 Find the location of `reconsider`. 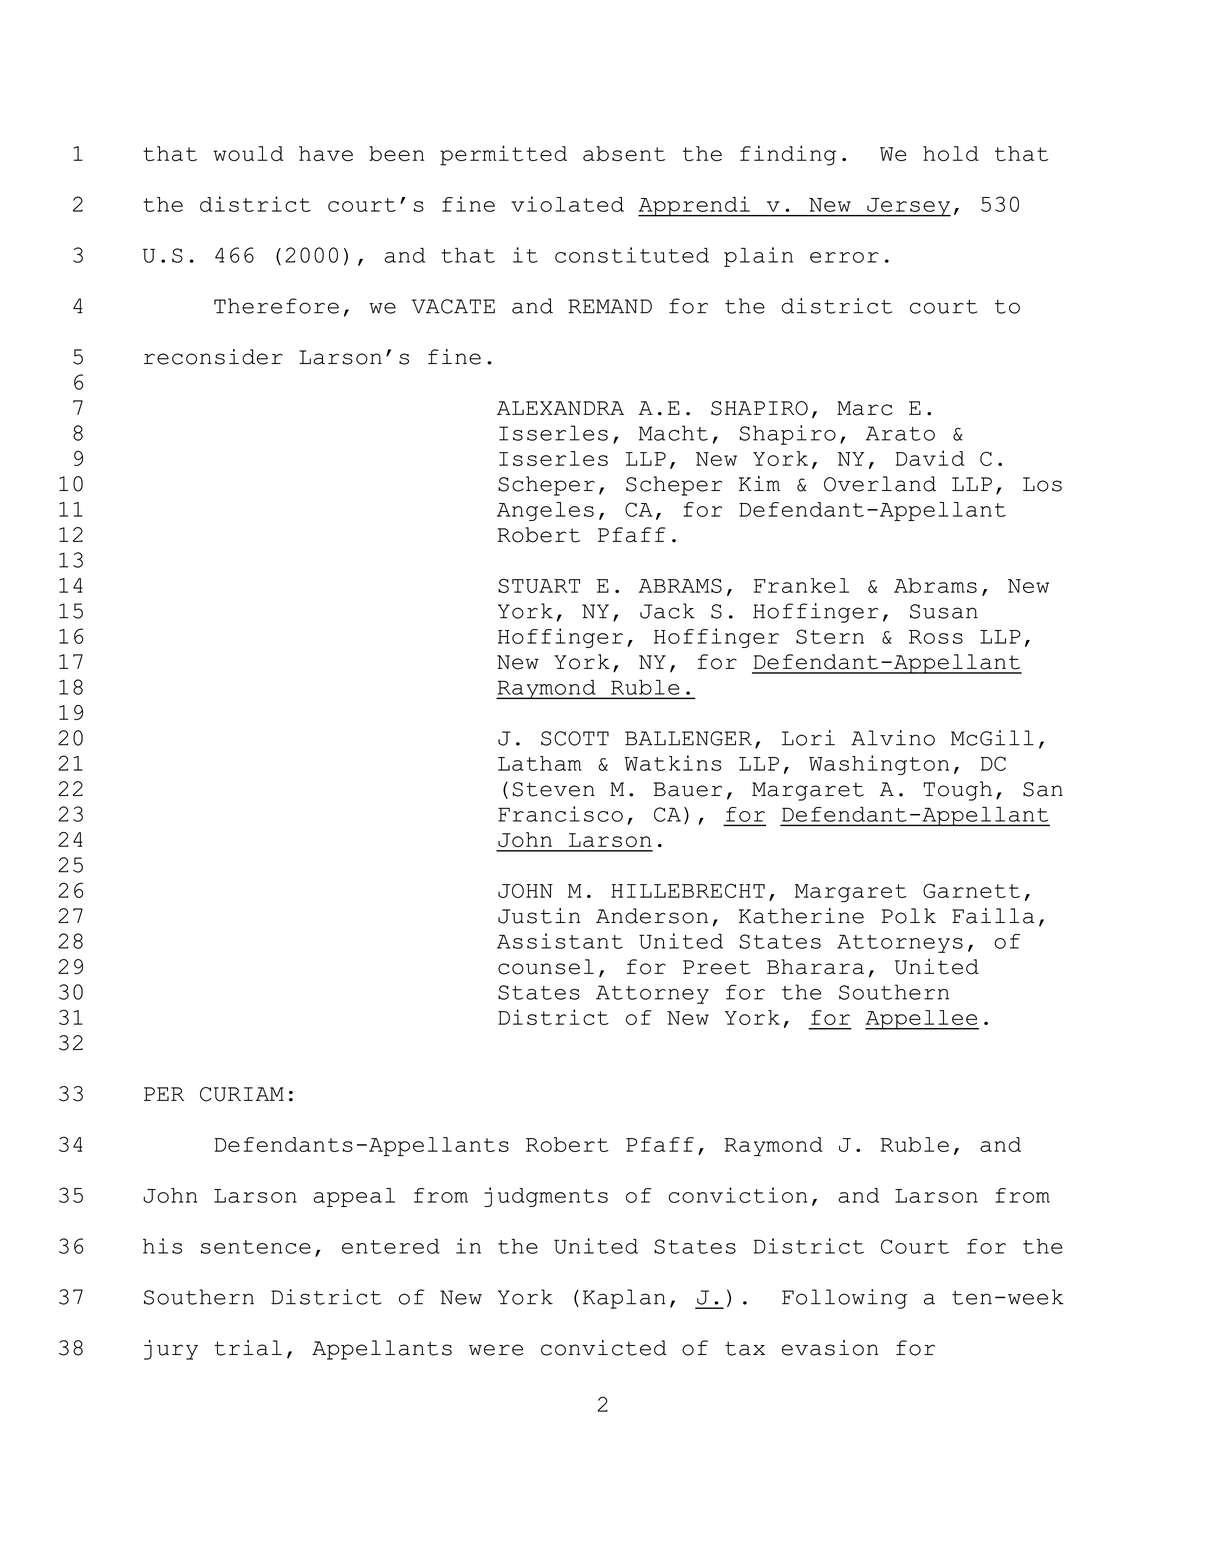

reconsider is located at coordinates (213, 357).
